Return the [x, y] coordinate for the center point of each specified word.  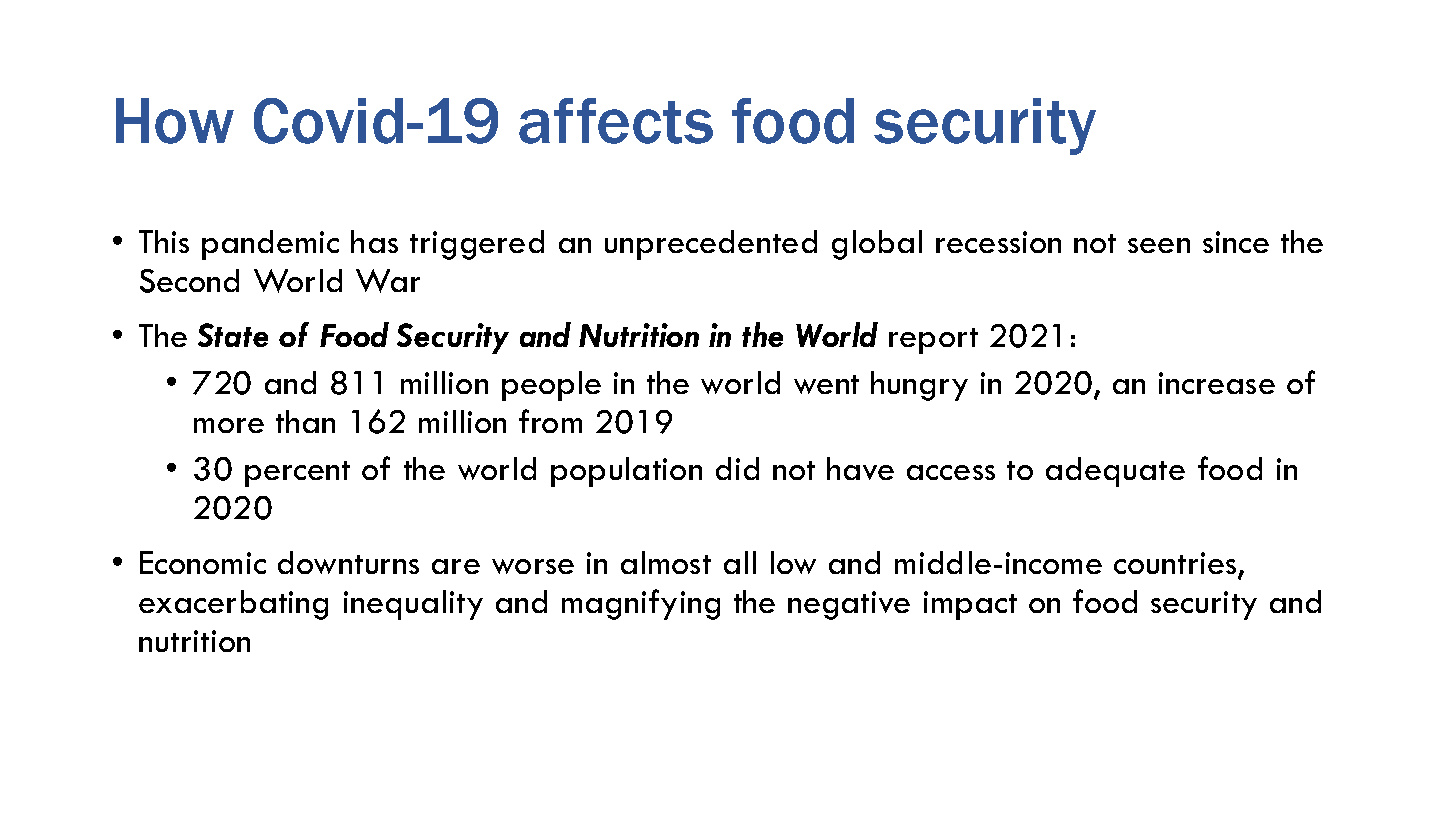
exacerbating [233, 605]
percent [297, 474]
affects [616, 121]
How [175, 121]
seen [1159, 245]
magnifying [641, 604]
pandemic [270, 245]
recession [998, 242]
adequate [1115, 472]
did [737, 468]
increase [1217, 383]
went [826, 384]
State [233, 335]
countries [1176, 564]
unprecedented [711, 245]
